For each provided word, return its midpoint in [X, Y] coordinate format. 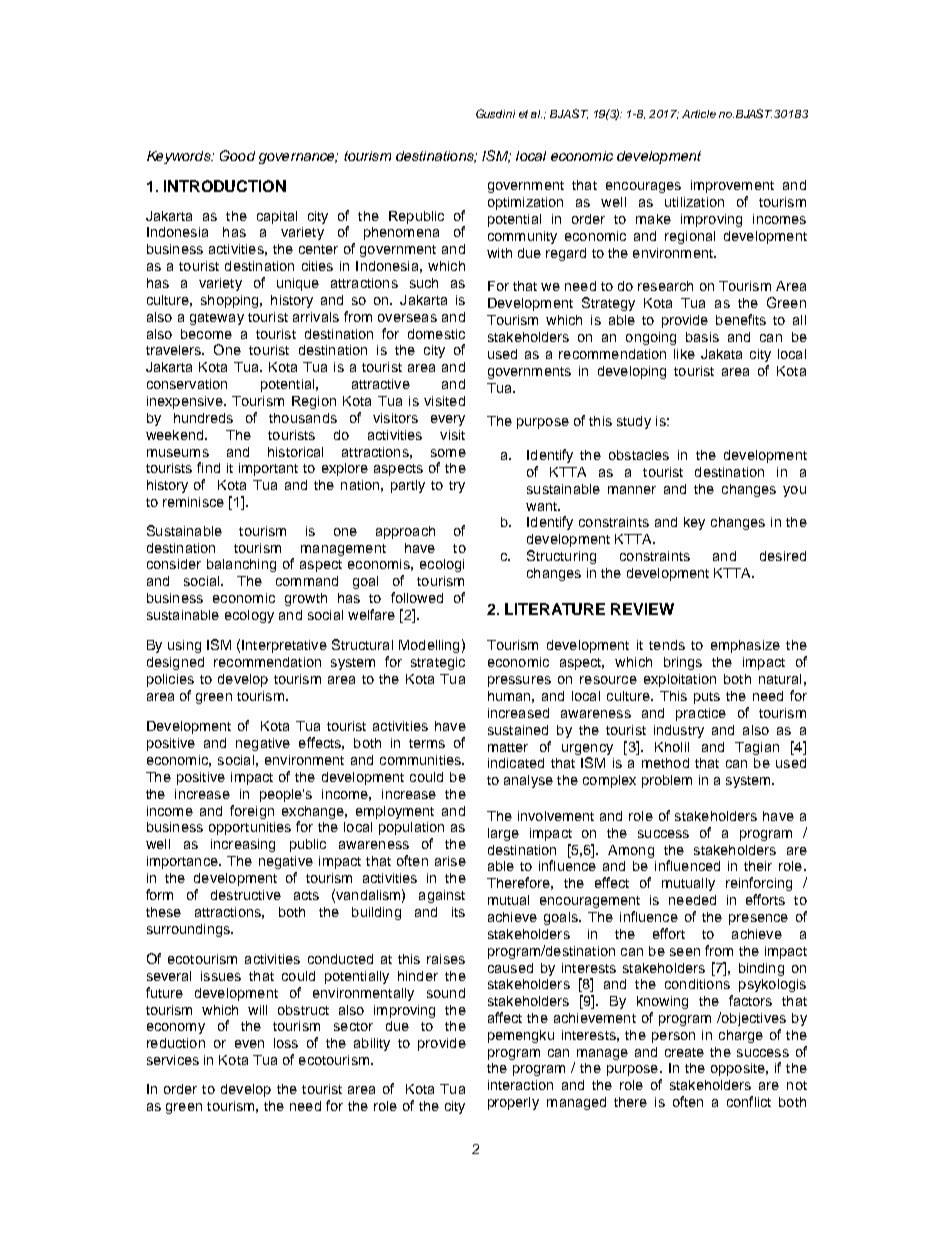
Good [237, 155]
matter [508, 747]
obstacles [639, 455]
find [208, 467]
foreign [252, 812]
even [249, 1044]
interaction [520, 1085]
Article [699, 114]
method [665, 763]
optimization [525, 203]
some [448, 453]
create [684, 1052]
